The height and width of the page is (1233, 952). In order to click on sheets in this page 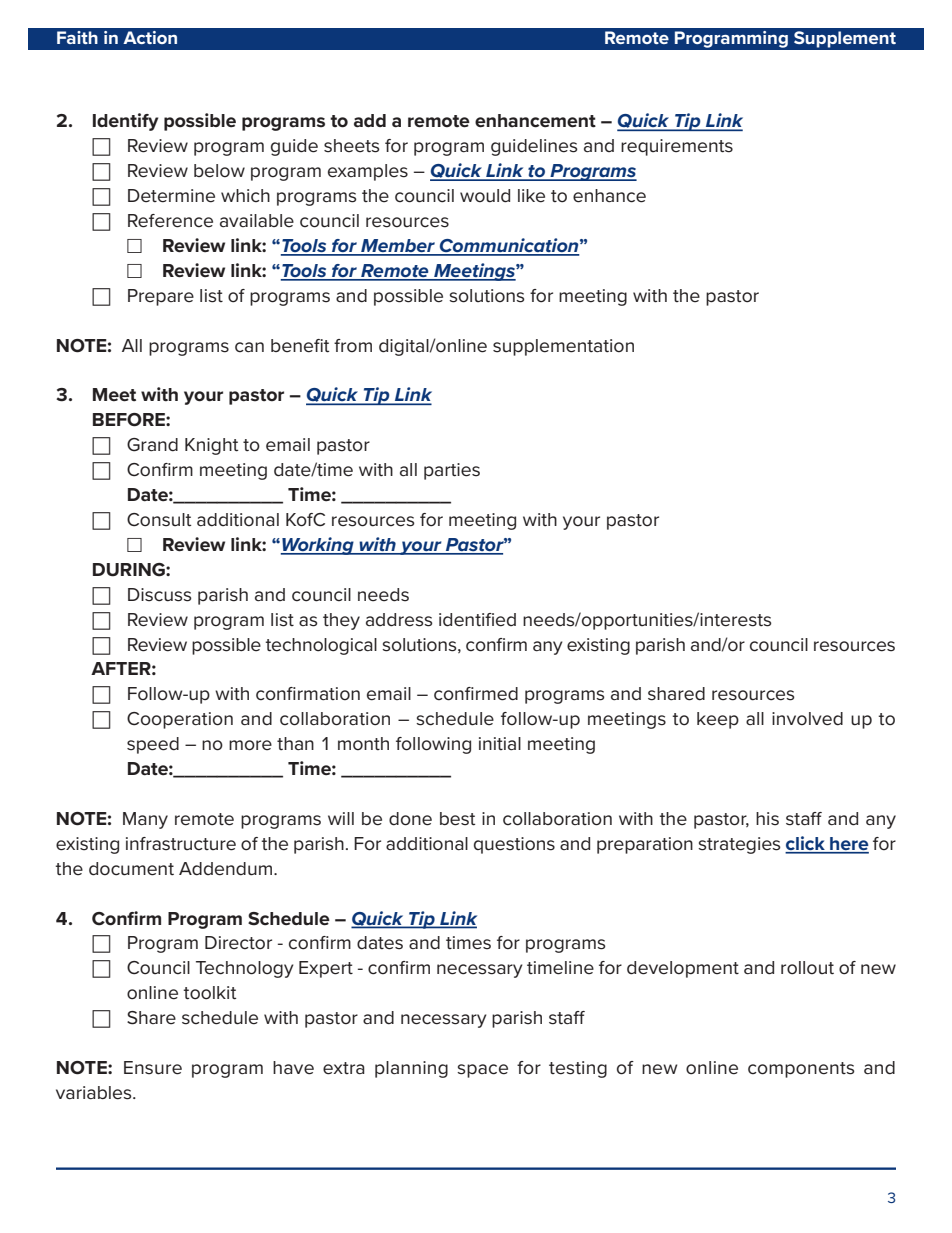, I will do `click(351, 146)`.
